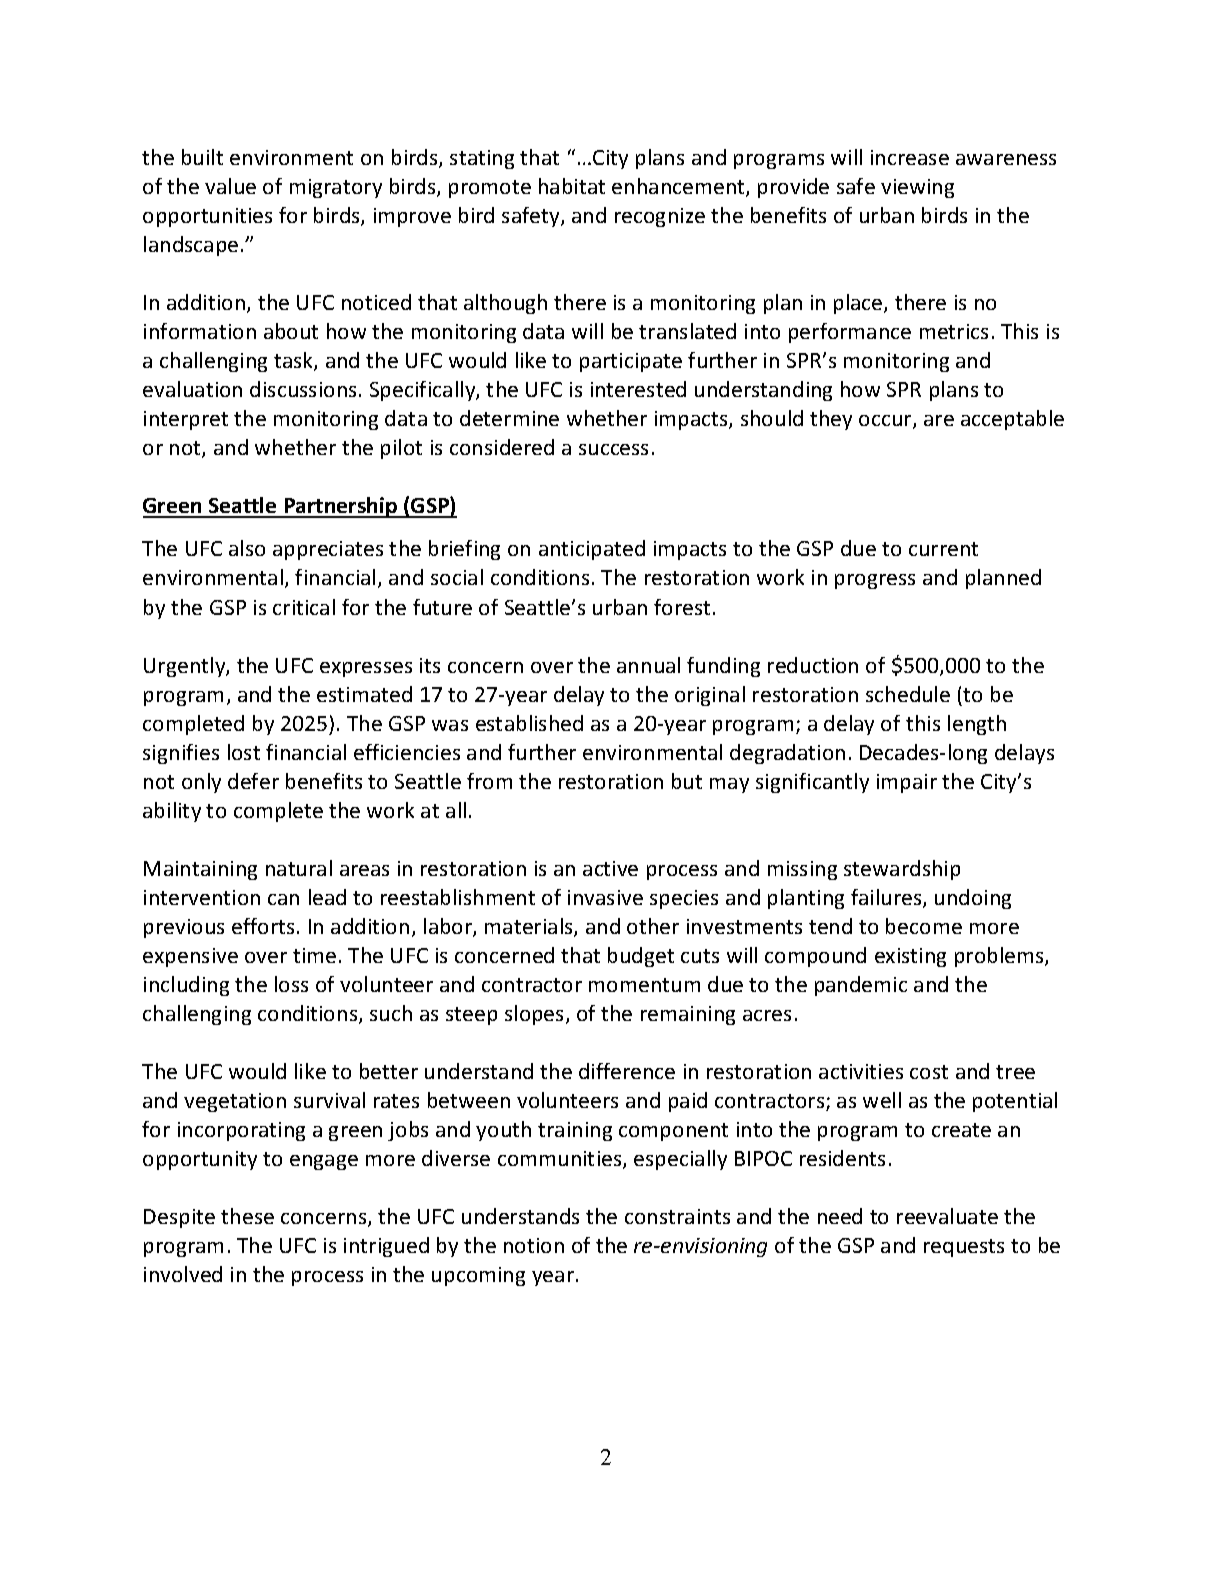  I want to click on viewing, so click(917, 188).
